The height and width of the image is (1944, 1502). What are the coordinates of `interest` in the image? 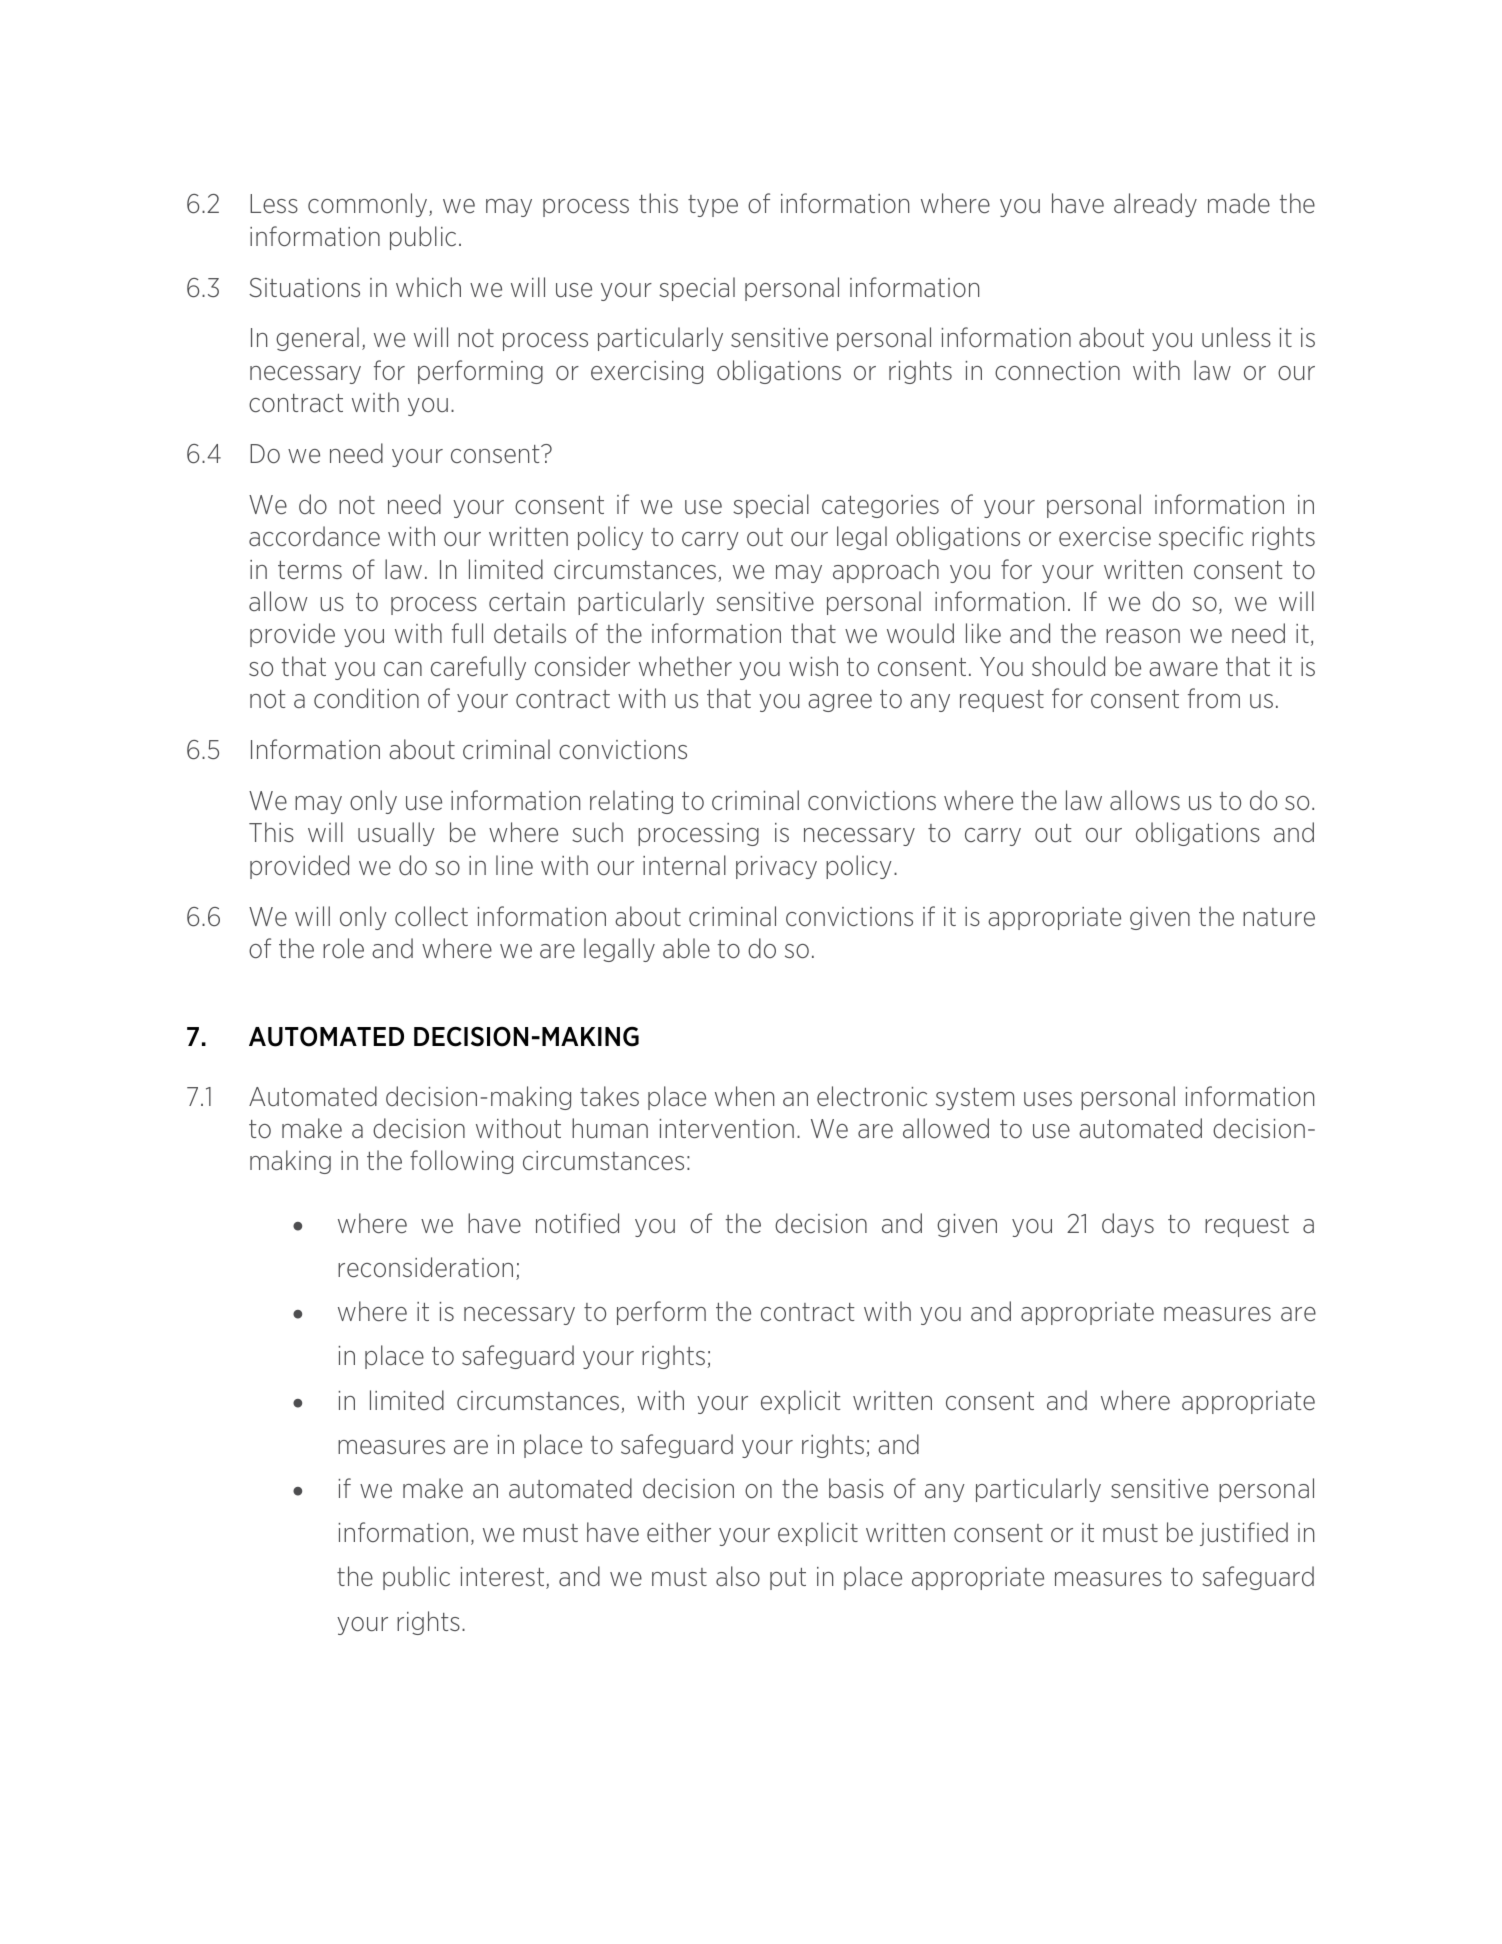 It's located at (503, 1578).
